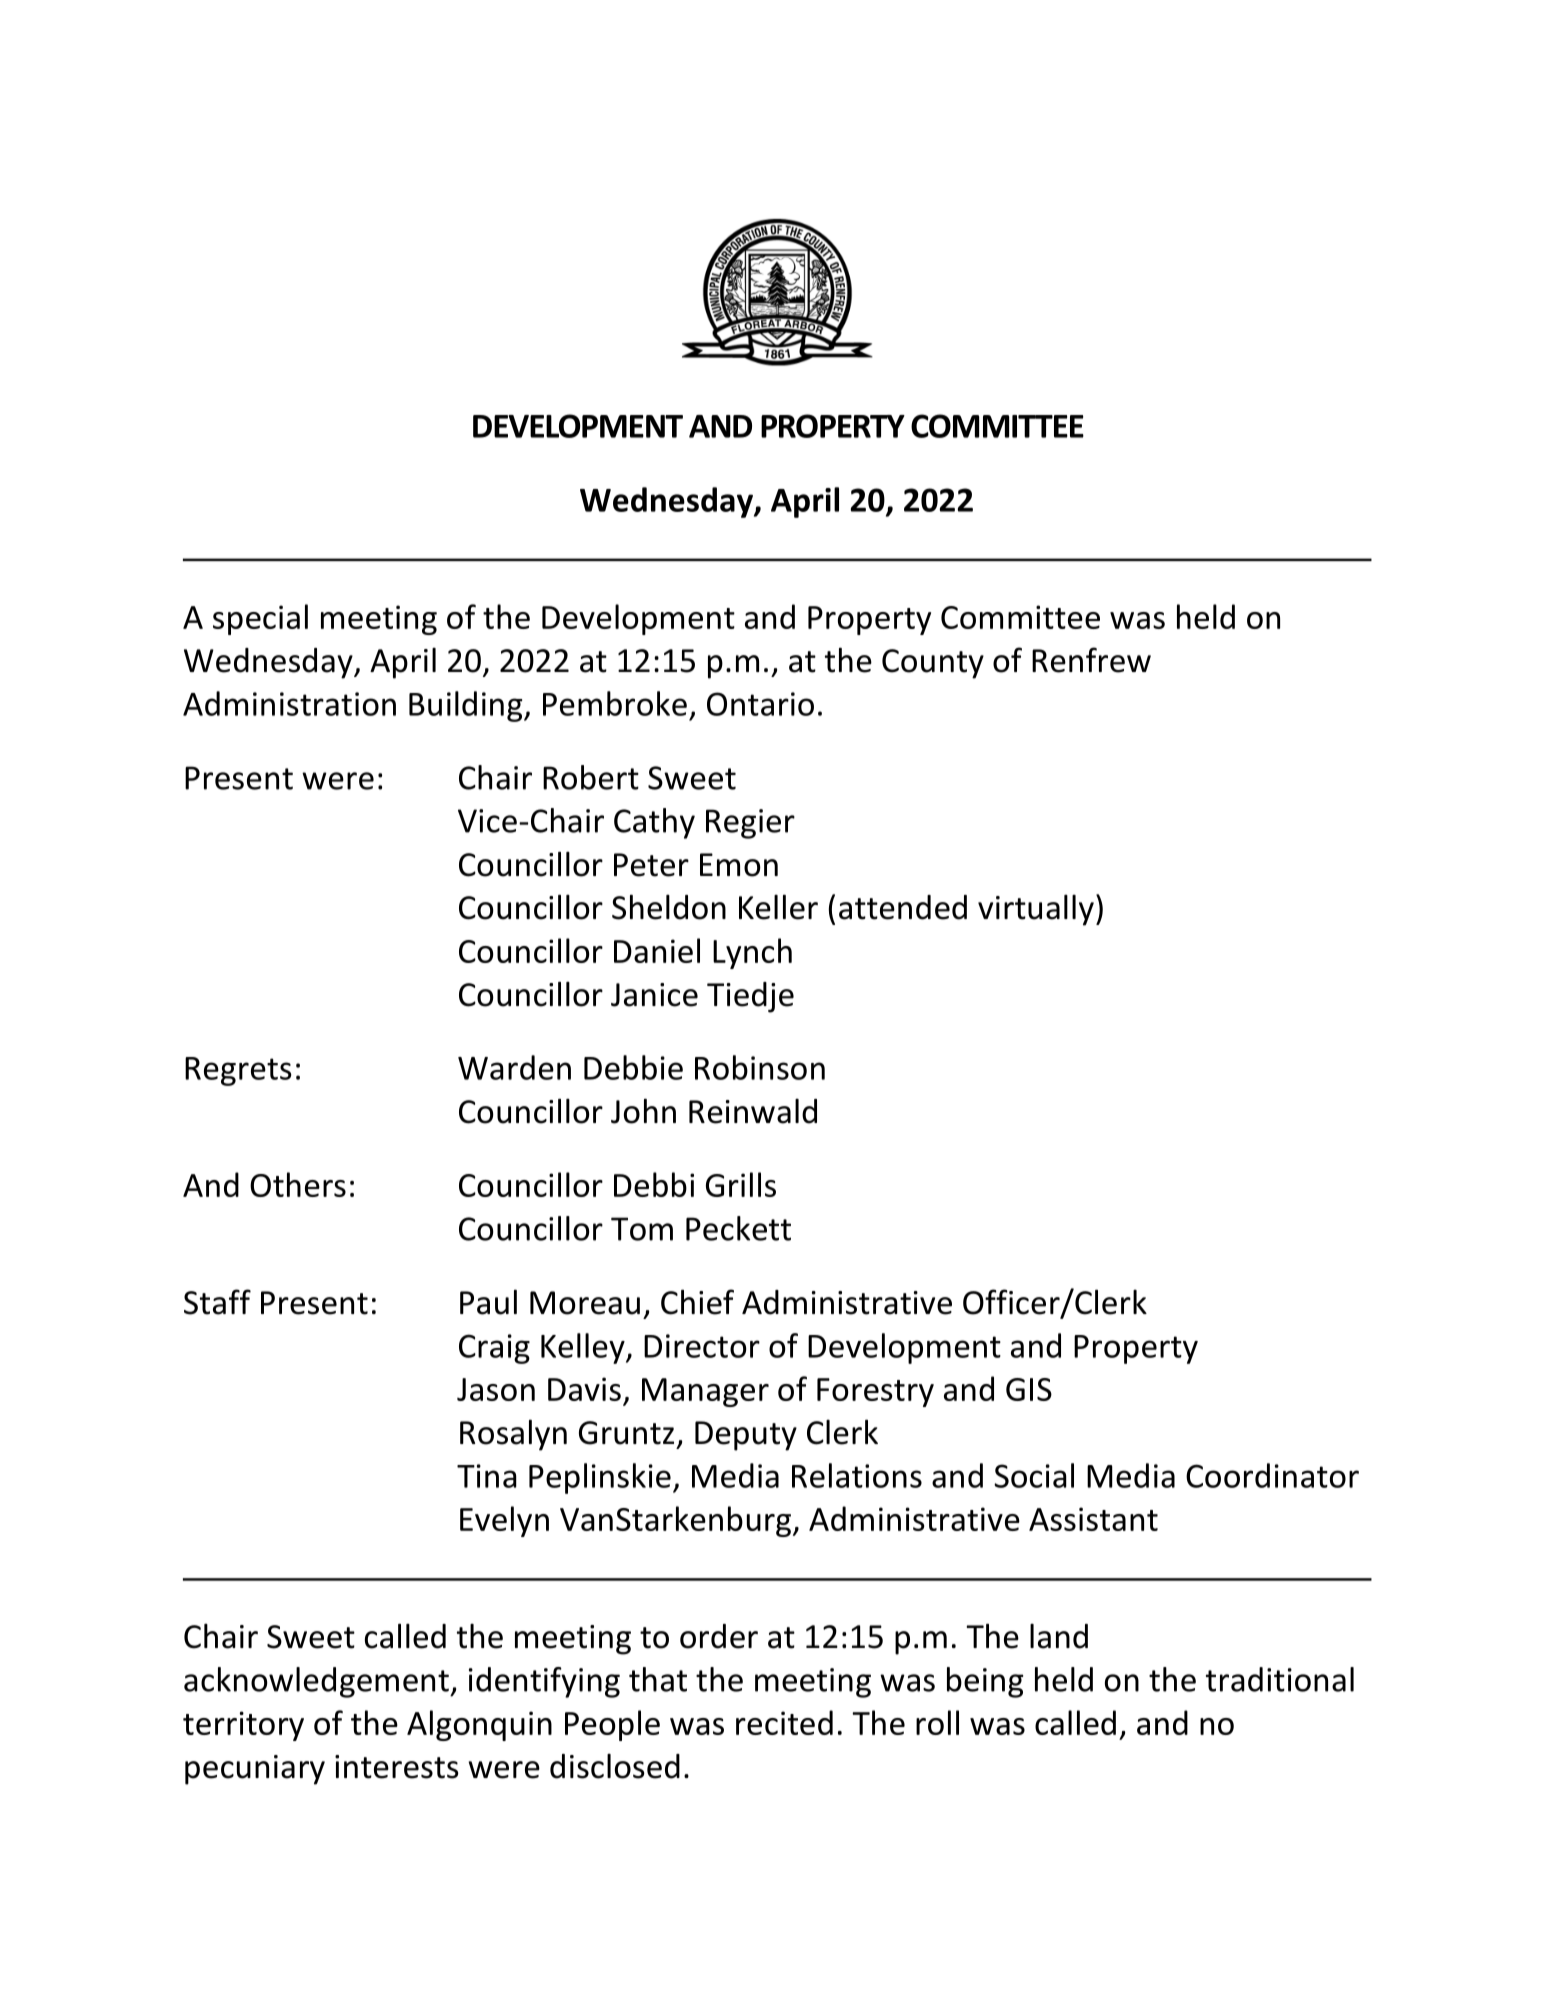 The image size is (1554, 2009). What do you see at coordinates (1029, 1389) in the image?
I see `GIS` at bounding box center [1029, 1389].
